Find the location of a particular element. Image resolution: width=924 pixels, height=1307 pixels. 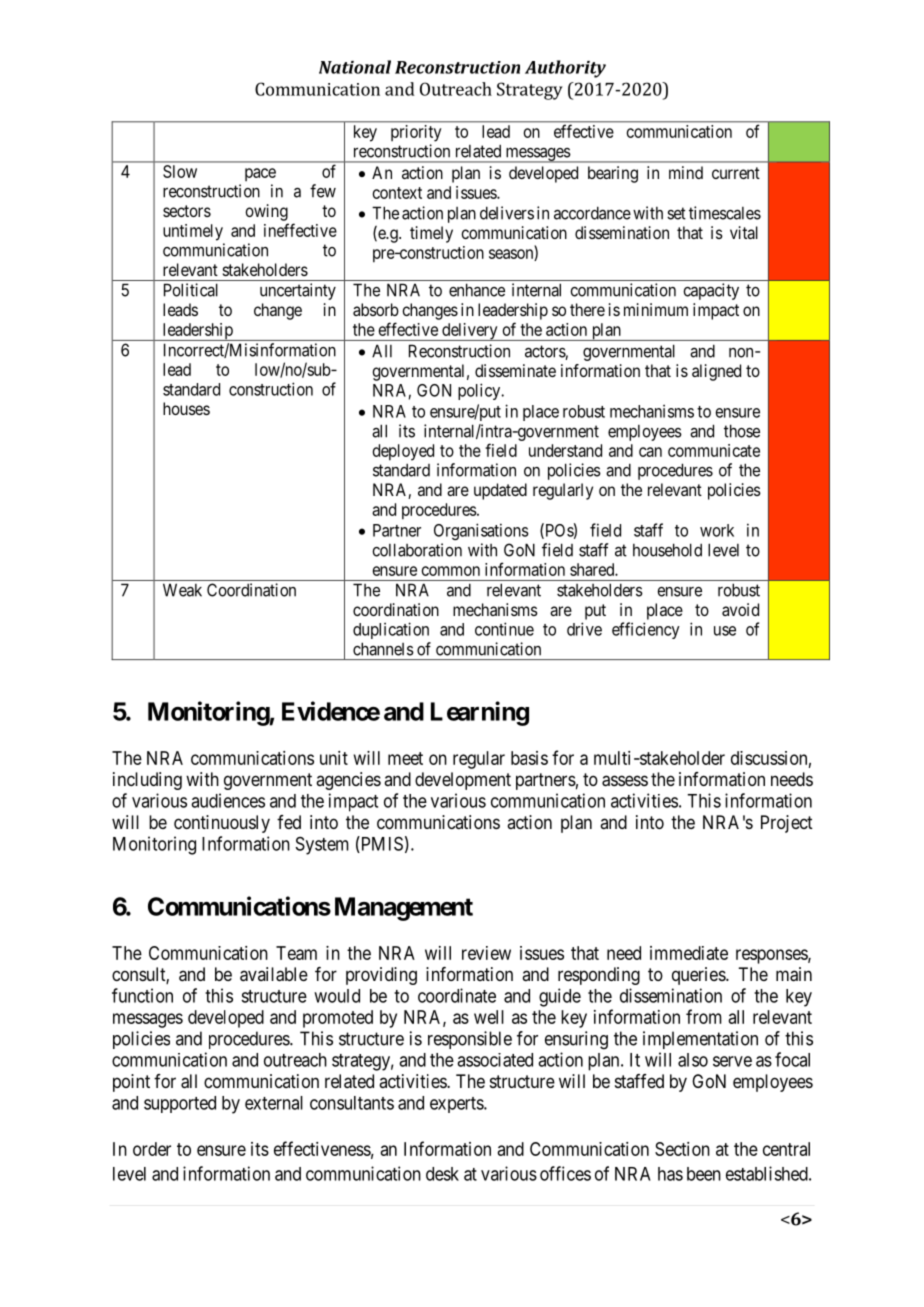

development is located at coordinates (463, 781).
